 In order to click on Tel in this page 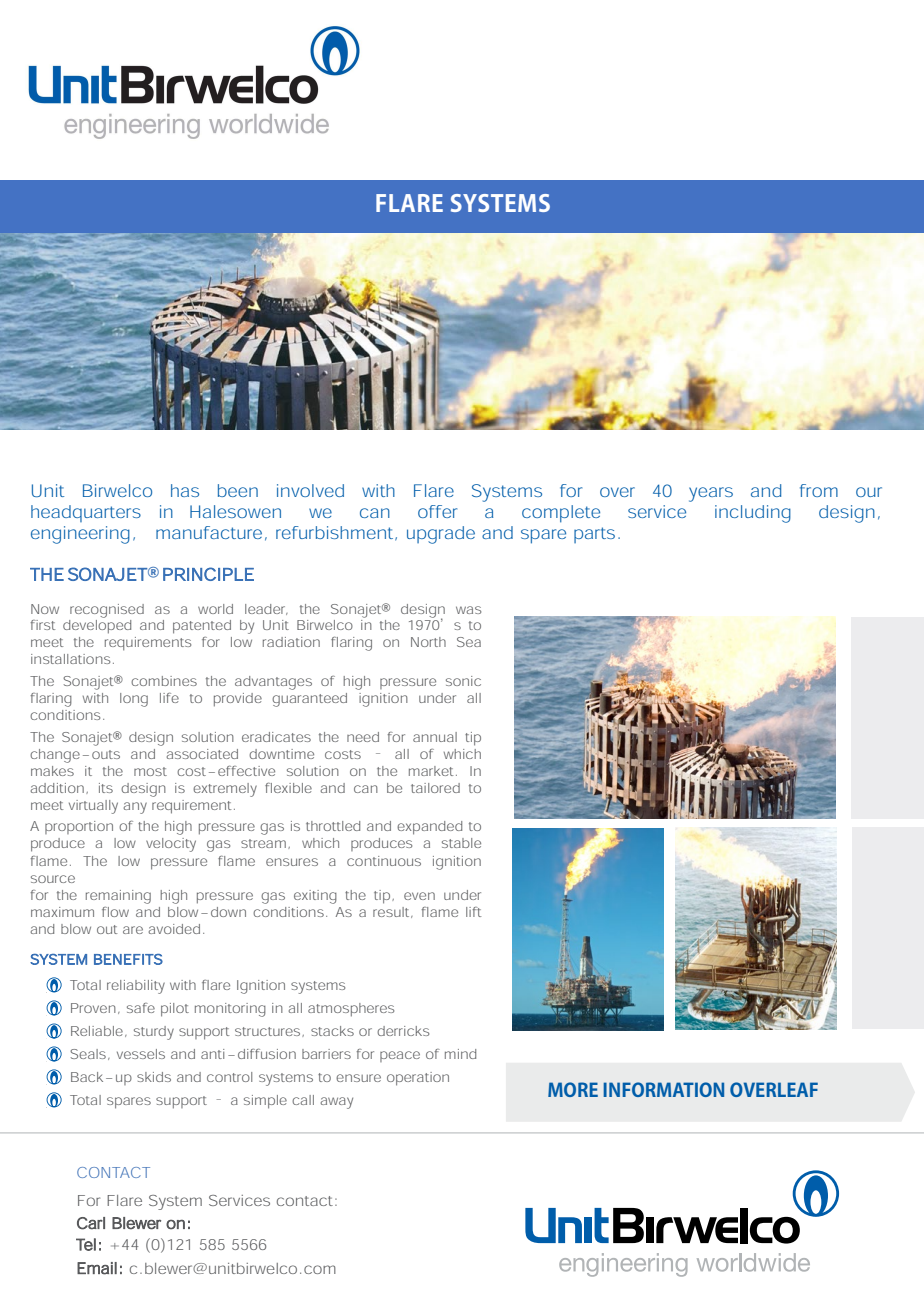, I will do `click(86, 1244)`.
